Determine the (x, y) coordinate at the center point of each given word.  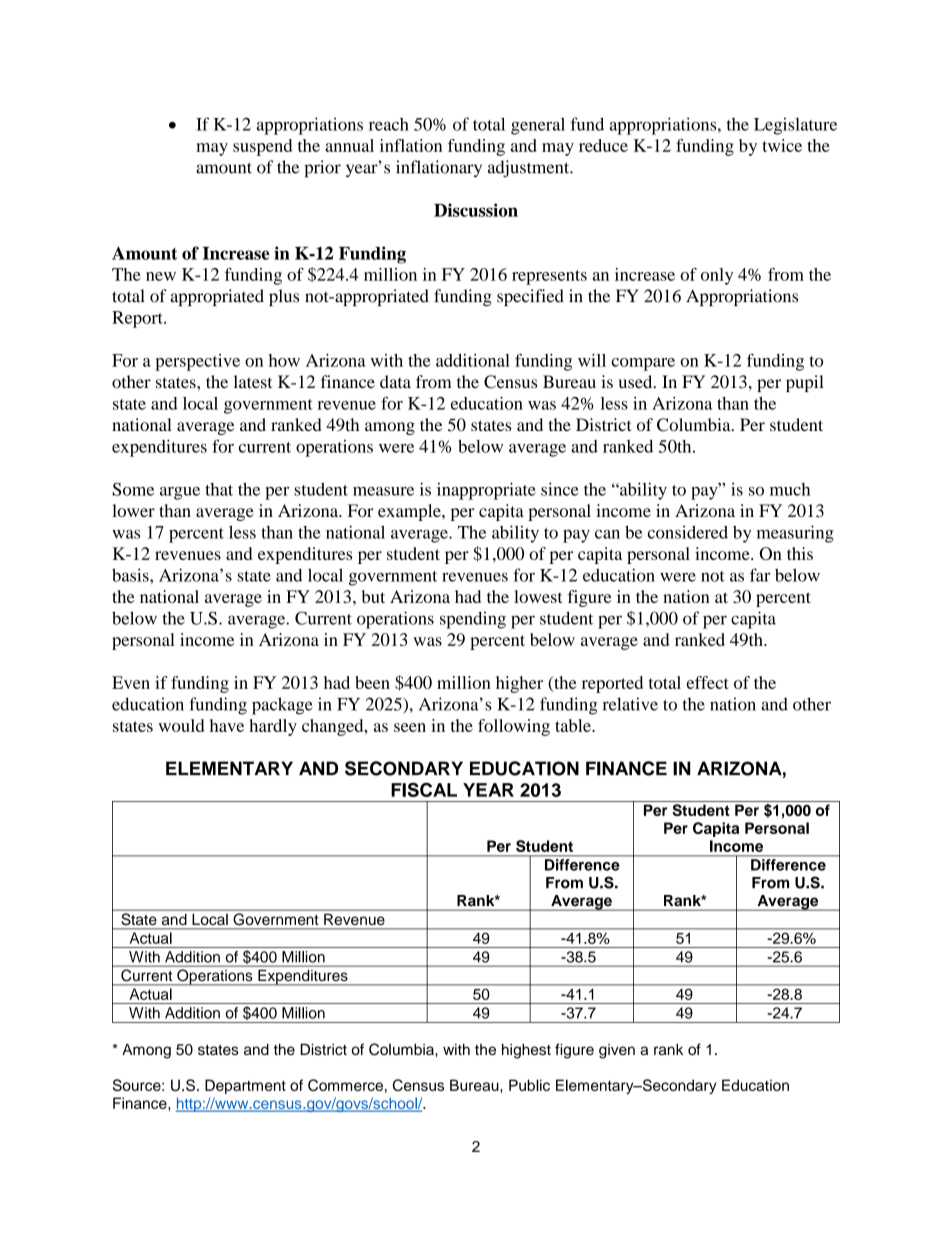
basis (131, 575)
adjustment (530, 169)
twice (782, 145)
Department (245, 1086)
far (760, 575)
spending (473, 620)
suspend (262, 147)
